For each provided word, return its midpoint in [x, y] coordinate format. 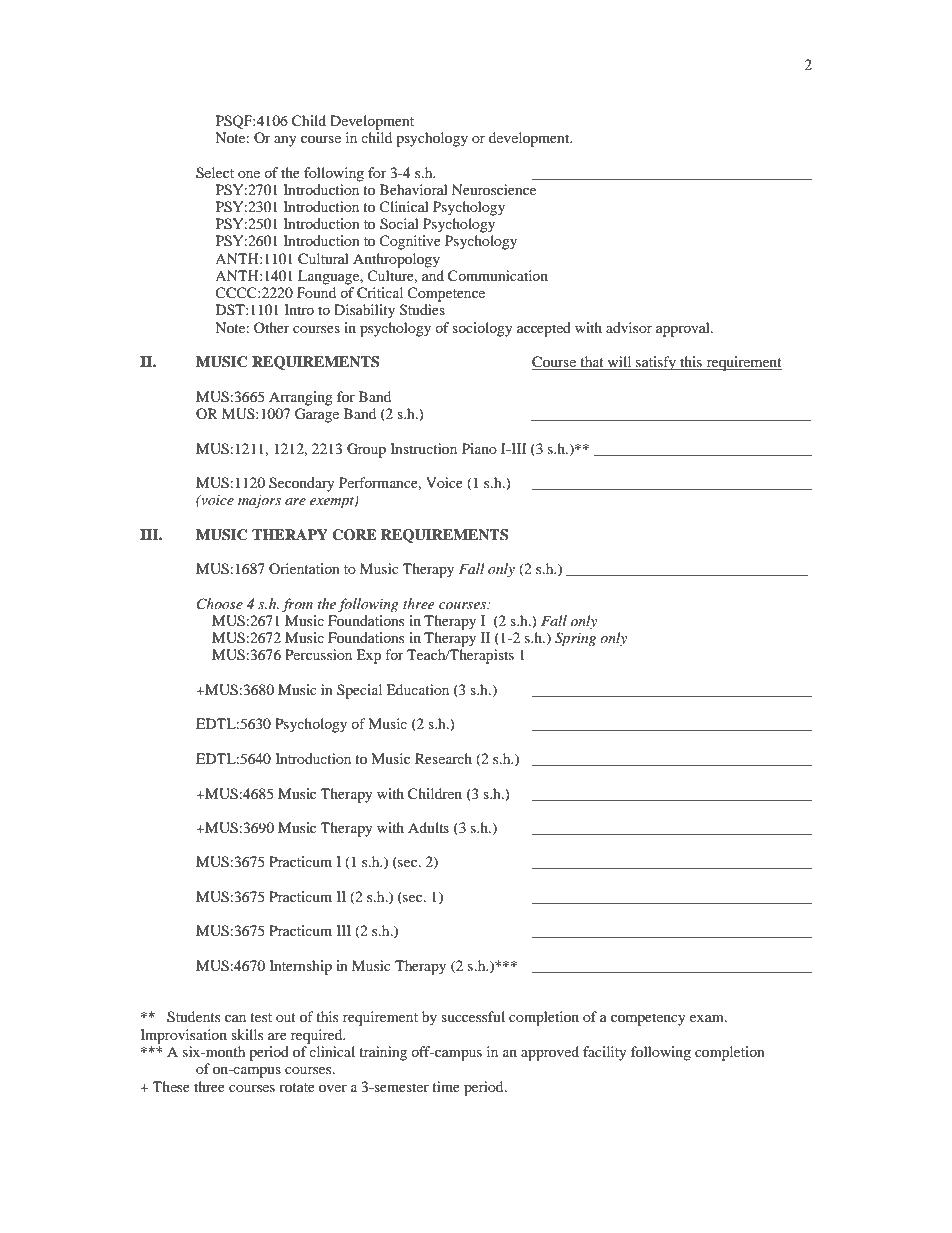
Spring [575, 639]
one [249, 174]
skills [247, 1034]
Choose [220, 604]
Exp [368, 656]
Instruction [423, 448]
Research [443, 758]
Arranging [301, 398]
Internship [300, 967]
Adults [428, 827]
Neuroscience [494, 189]
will [619, 363]
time [446, 1086]
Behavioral [414, 189]
